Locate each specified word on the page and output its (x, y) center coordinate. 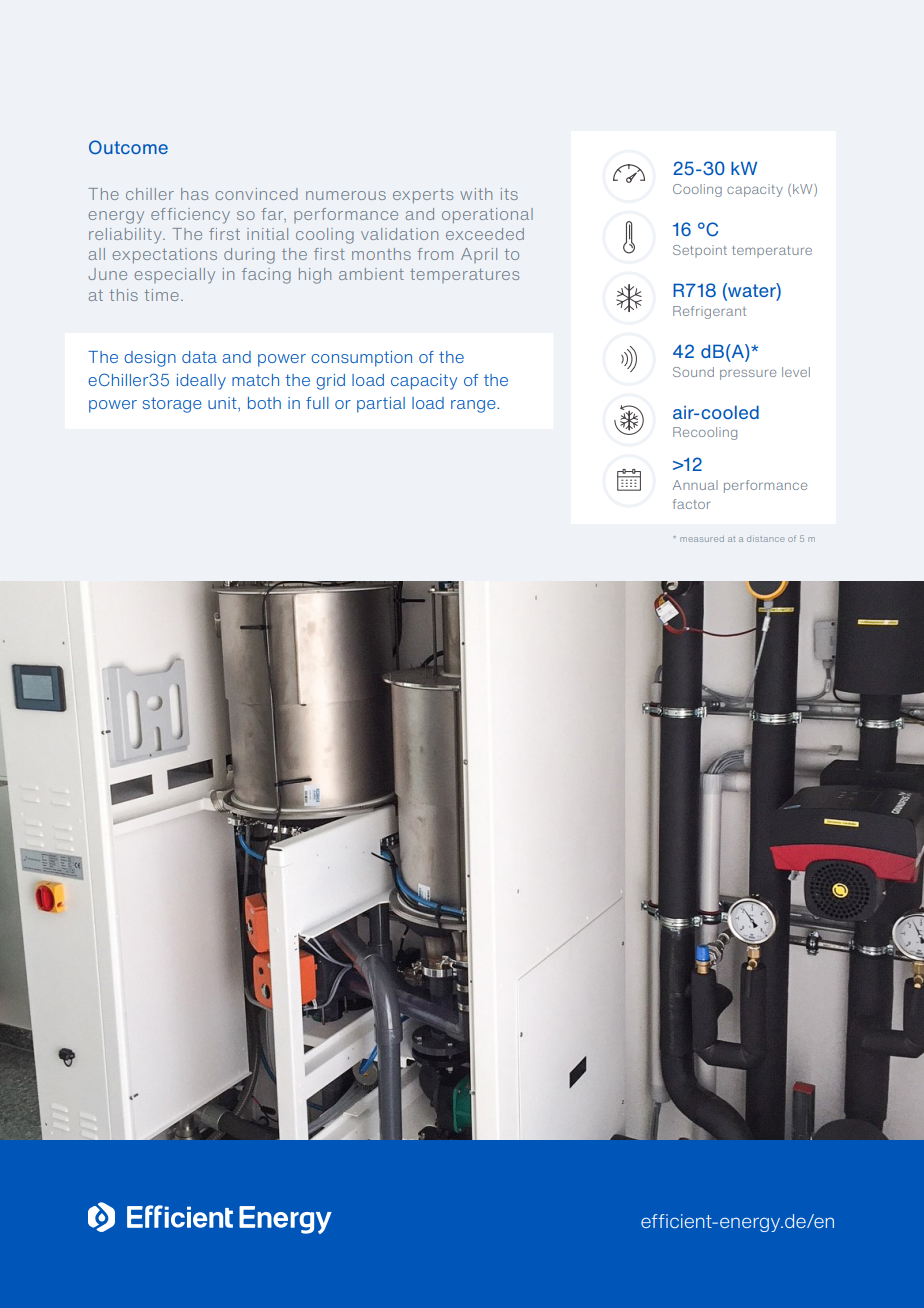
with (476, 194)
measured (702, 539)
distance (765, 539)
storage (172, 405)
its (509, 194)
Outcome (128, 147)
